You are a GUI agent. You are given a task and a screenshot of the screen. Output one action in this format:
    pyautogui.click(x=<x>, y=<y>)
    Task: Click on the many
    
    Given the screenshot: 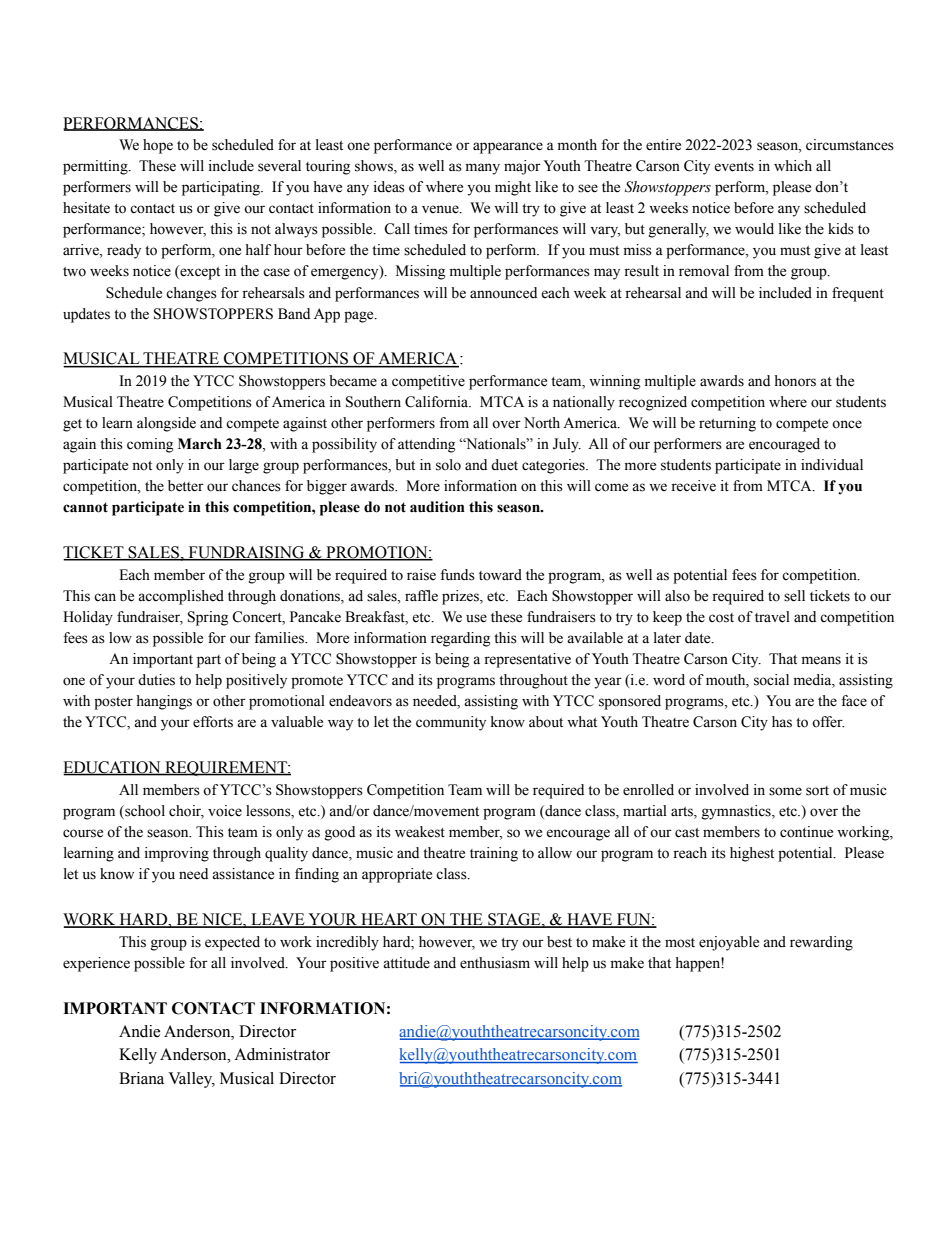 What is the action you would take?
    pyautogui.click(x=483, y=169)
